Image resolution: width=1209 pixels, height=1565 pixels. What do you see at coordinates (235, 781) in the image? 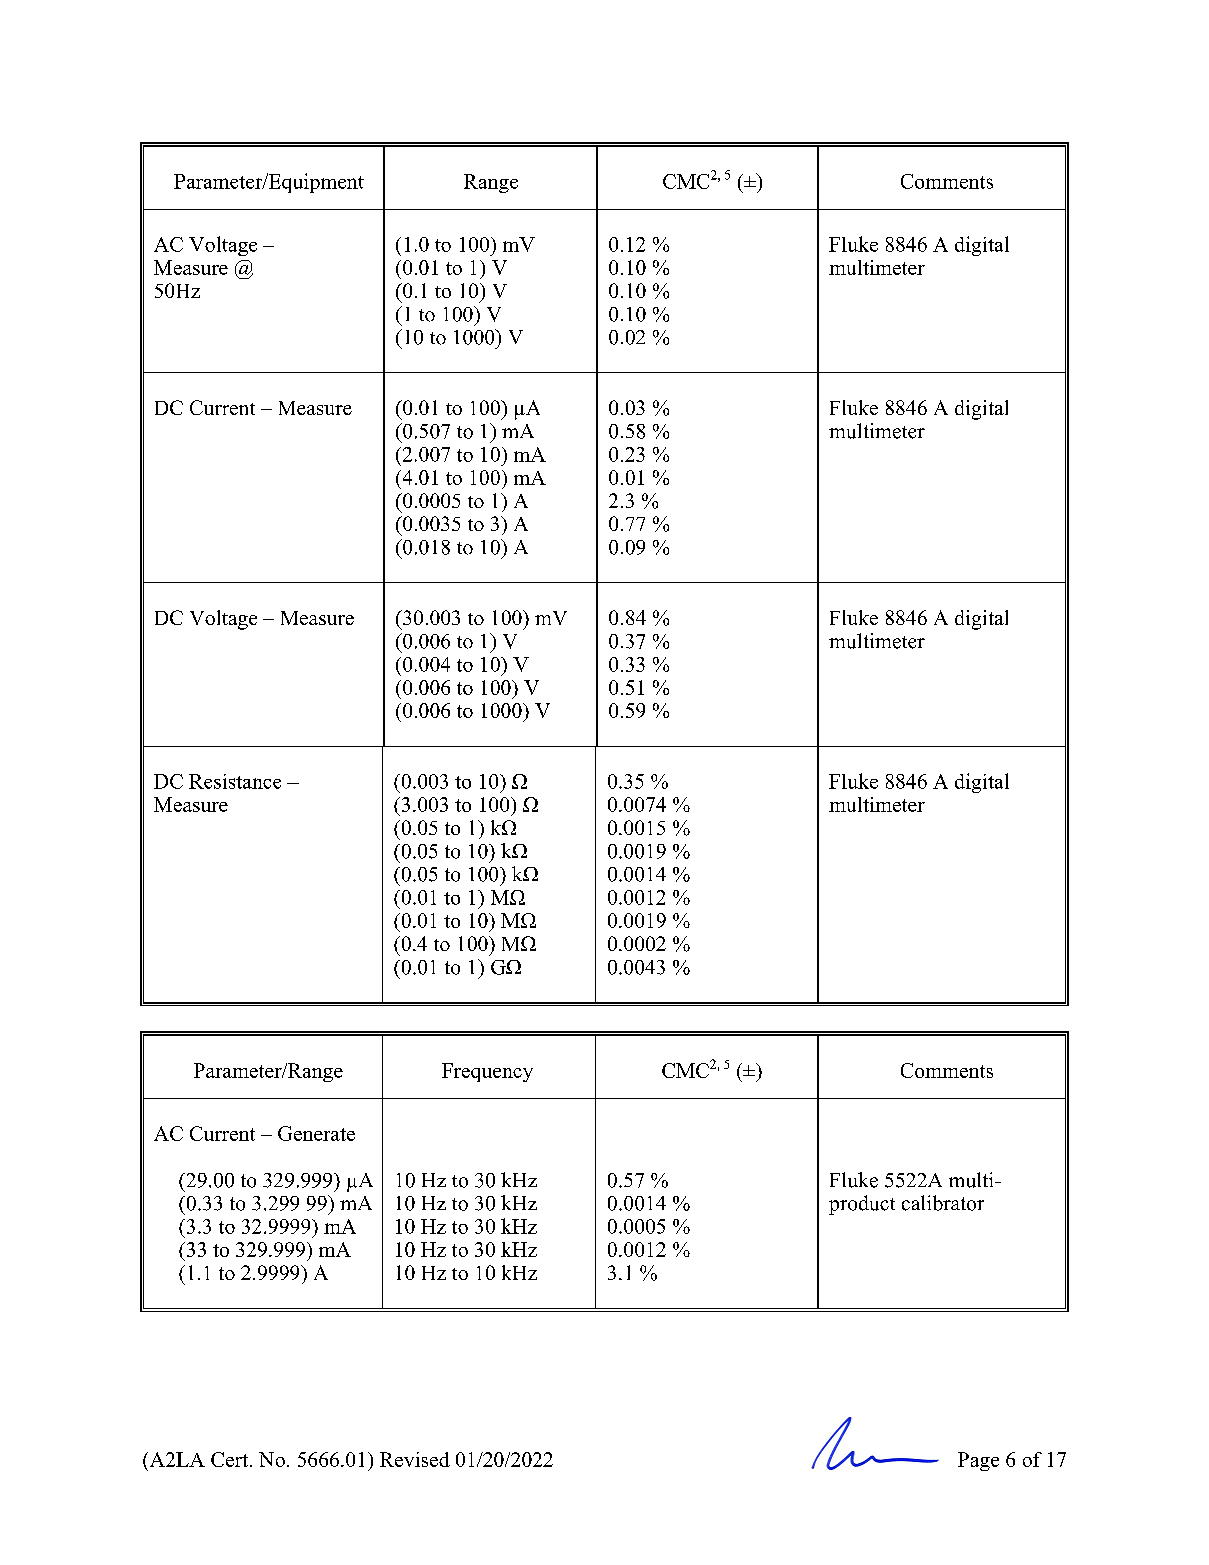
I see `Resistance` at bounding box center [235, 781].
